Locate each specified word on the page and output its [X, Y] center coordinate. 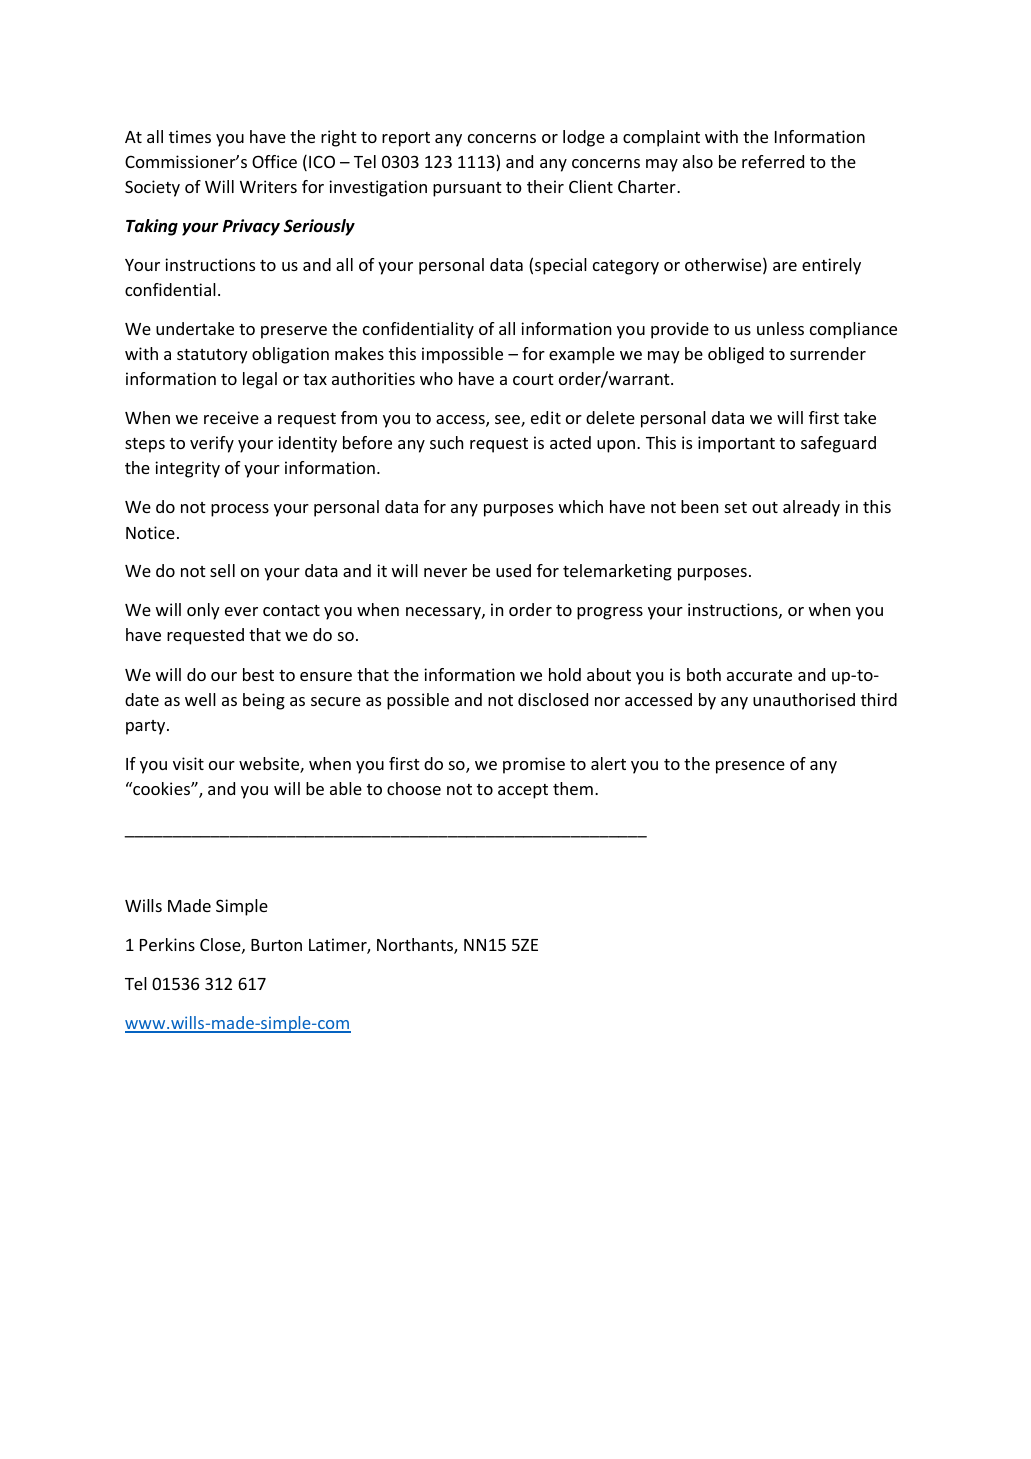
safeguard [838, 444]
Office [274, 161]
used [513, 570]
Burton [276, 945]
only [203, 611]
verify [212, 444]
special [561, 266]
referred [773, 161]
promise [534, 765]
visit [188, 763]
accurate [759, 675]
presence [750, 767]
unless [780, 328]
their [545, 186]
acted [570, 442]
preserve [294, 332]
